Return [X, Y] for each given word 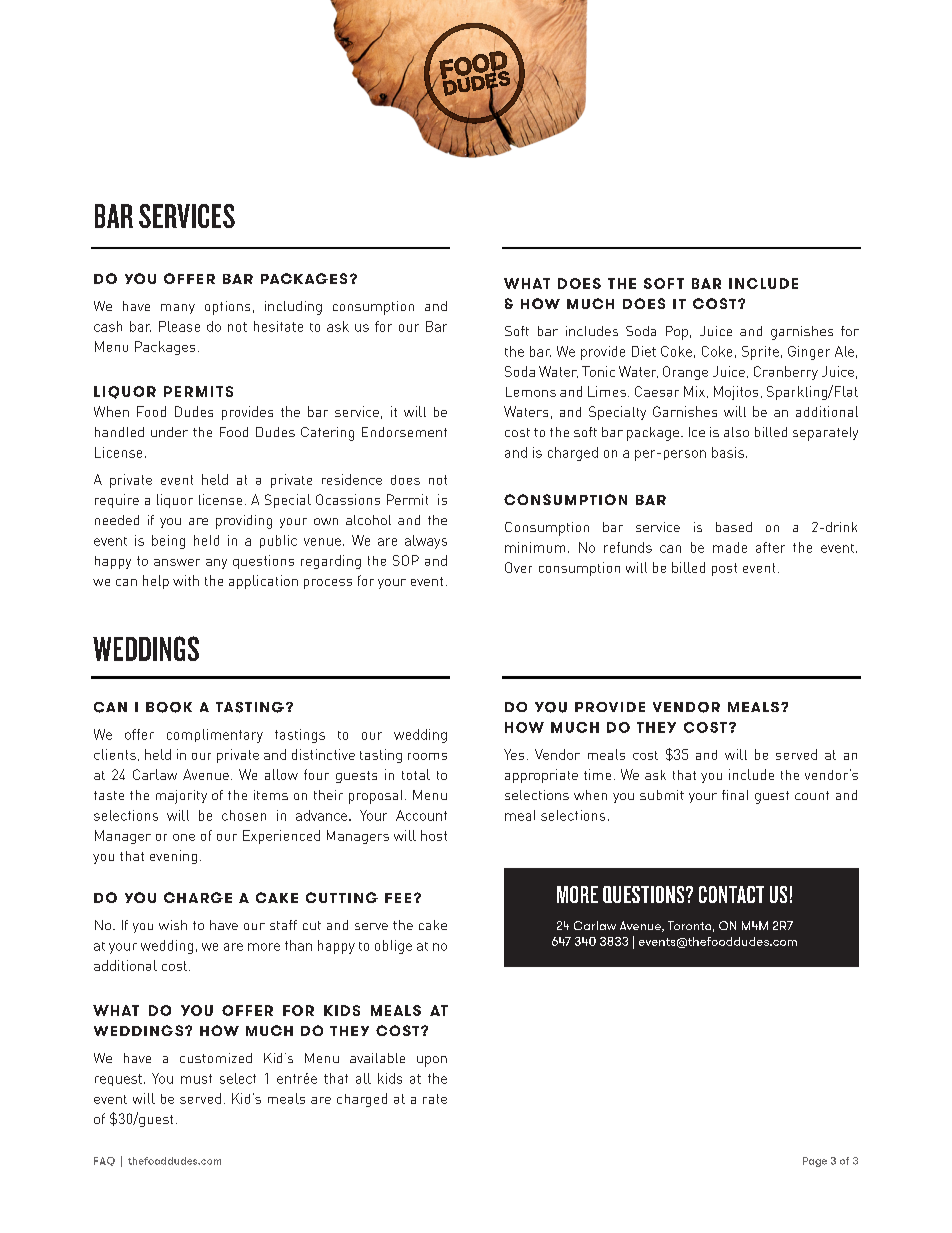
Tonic [598, 371]
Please [179, 326]
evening [173, 857]
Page [815, 1162]
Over [518, 567]
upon [432, 1061]
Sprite [760, 353]
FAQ [104, 1161]
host [434, 835]
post [724, 569]
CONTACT [731, 894]
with [186, 580]
